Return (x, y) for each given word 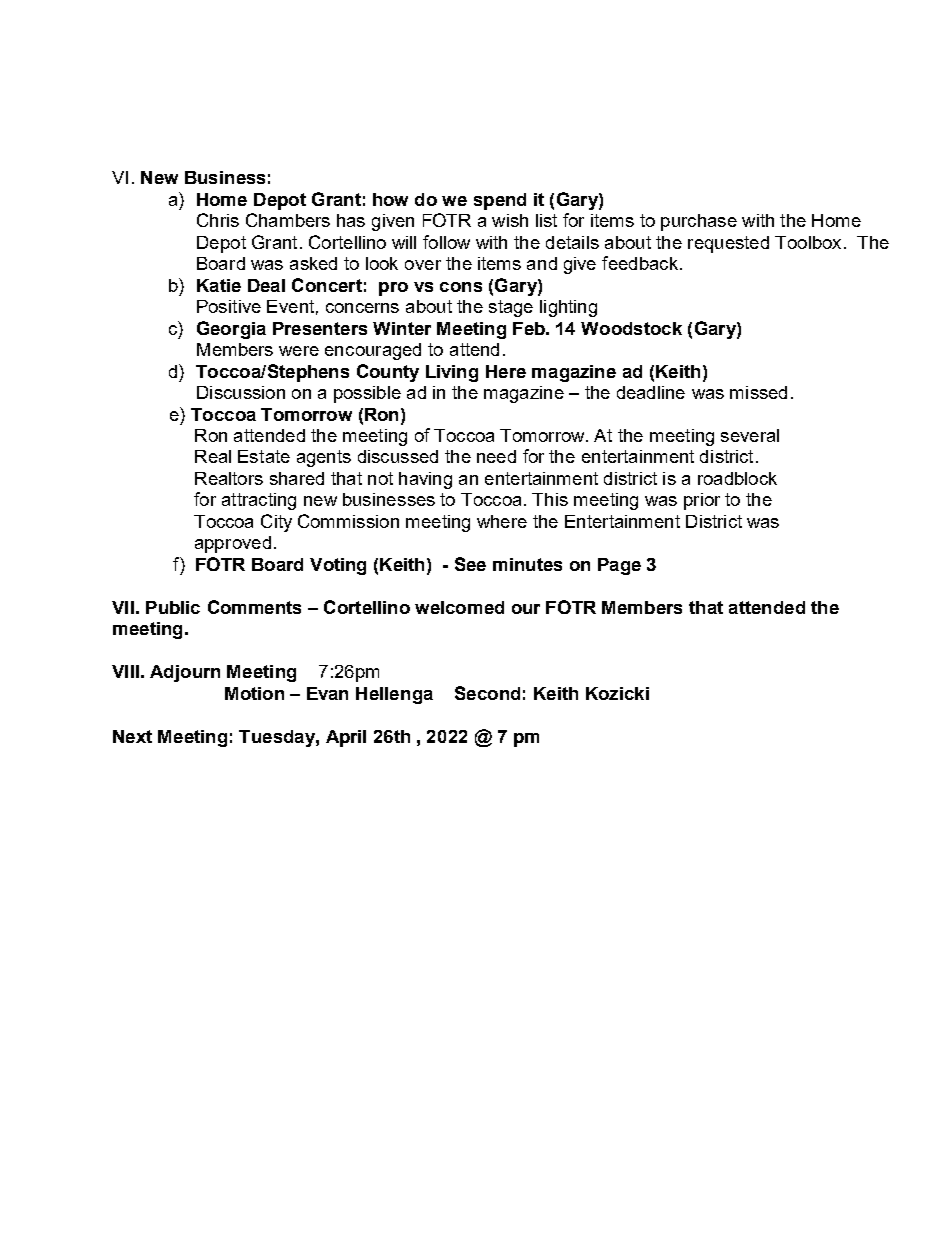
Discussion (241, 392)
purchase (699, 222)
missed (758, 392)
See (470, 564)
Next (132, 736)
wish (510, 220)
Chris (218, 220)
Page (619, 566)
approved (233, 544)
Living (452, 373)
